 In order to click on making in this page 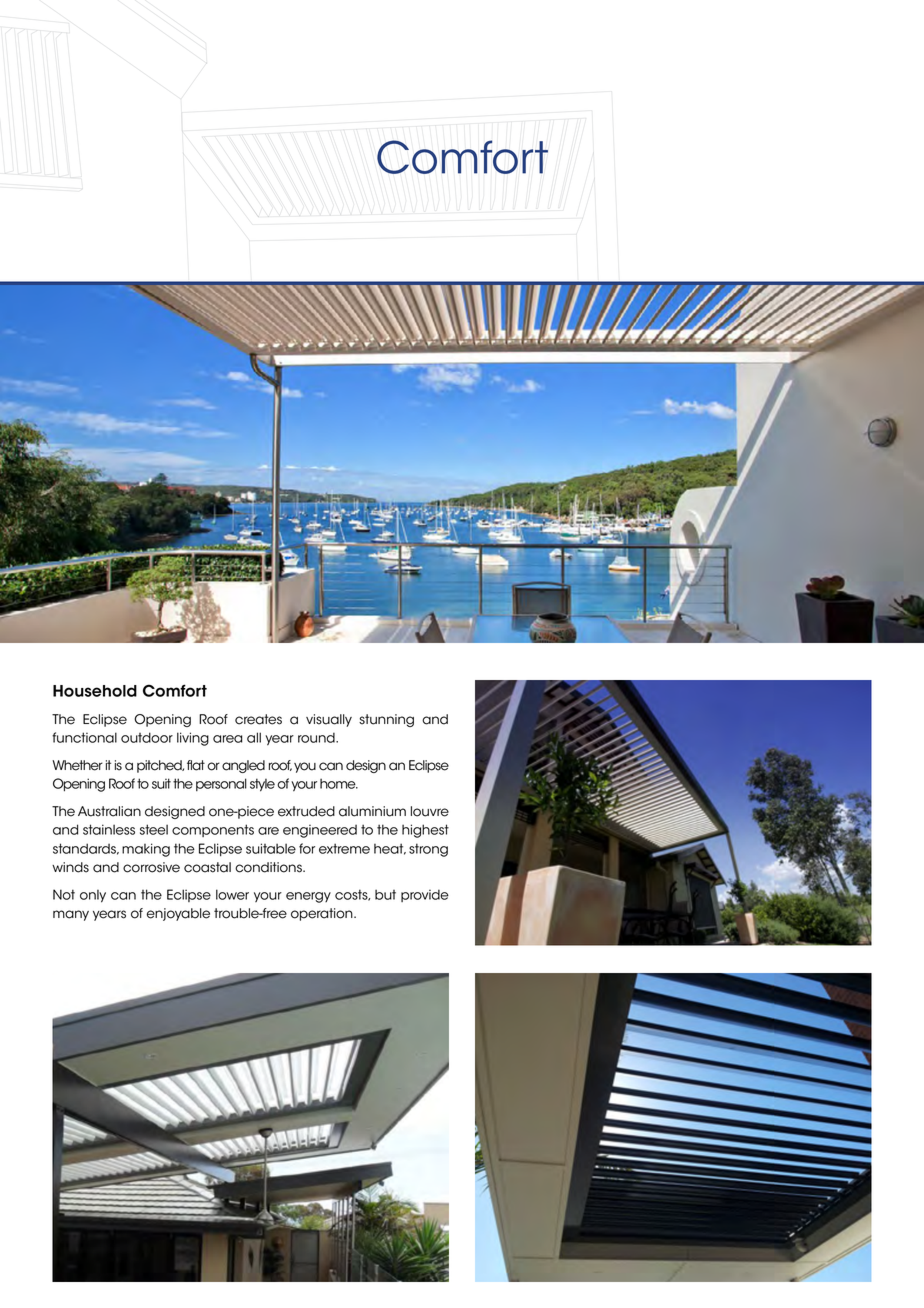, I will do `click(146, 850)`.
